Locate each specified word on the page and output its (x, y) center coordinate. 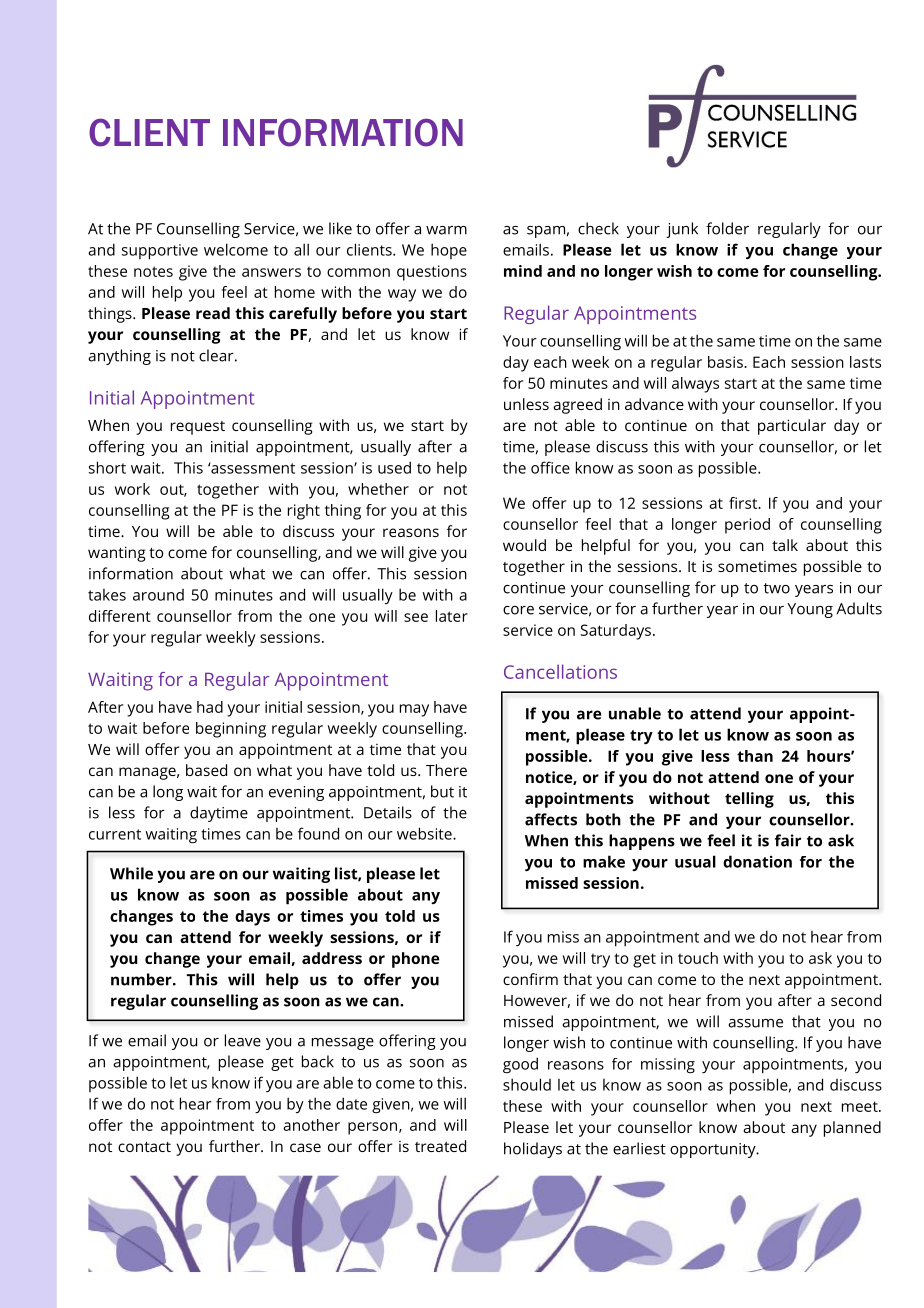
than (755, 756)
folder (727, 228)
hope (449, 251)
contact (144, 1147)
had (210, 707)
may (414, 710)
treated (440, 1146)
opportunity (714, 1150)
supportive (160, 252)
